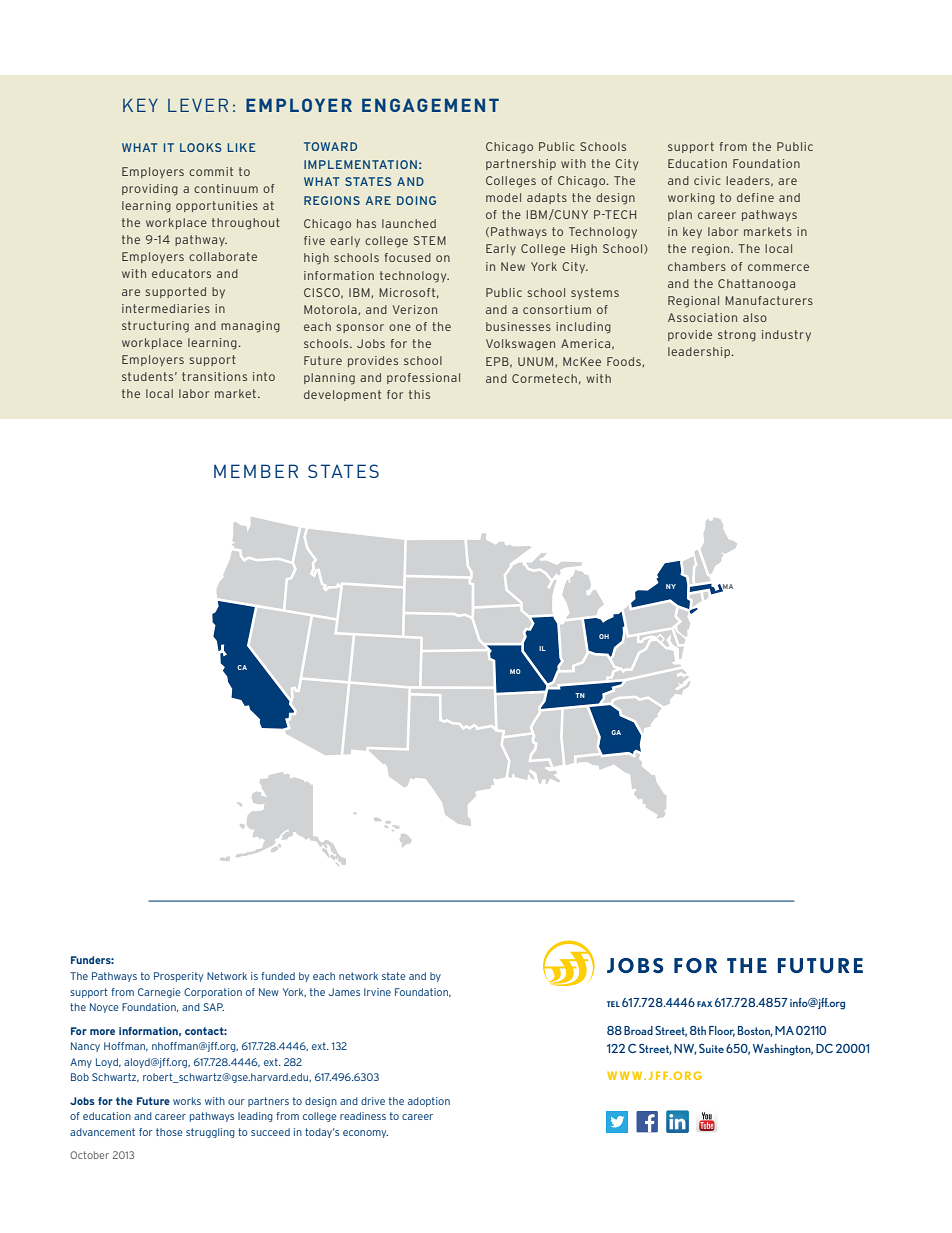 This page has height=1233, width=952. I want to click on civic, so click(707, 180).
